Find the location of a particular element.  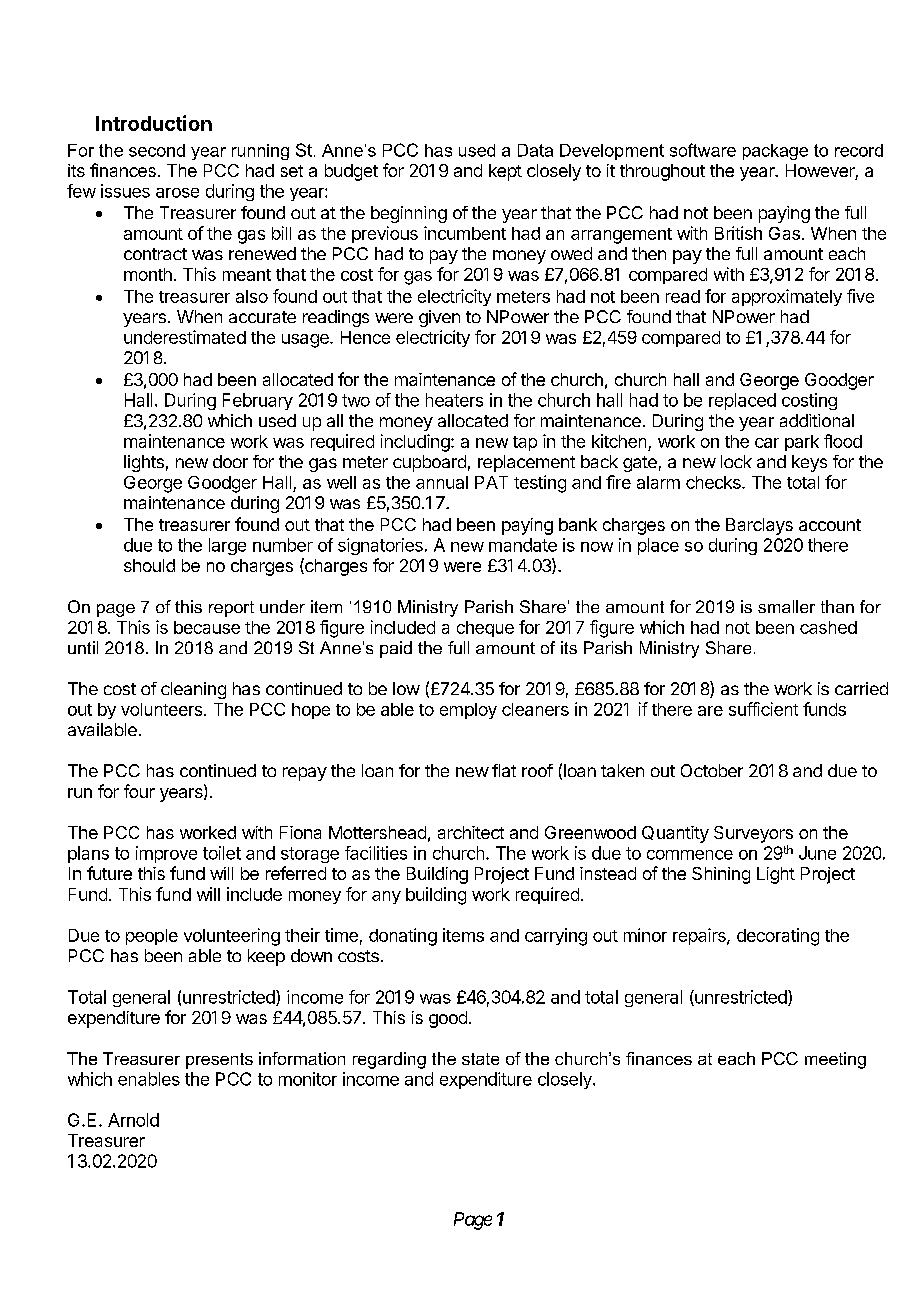

Arnold is located at coordinates (133, 1120).
